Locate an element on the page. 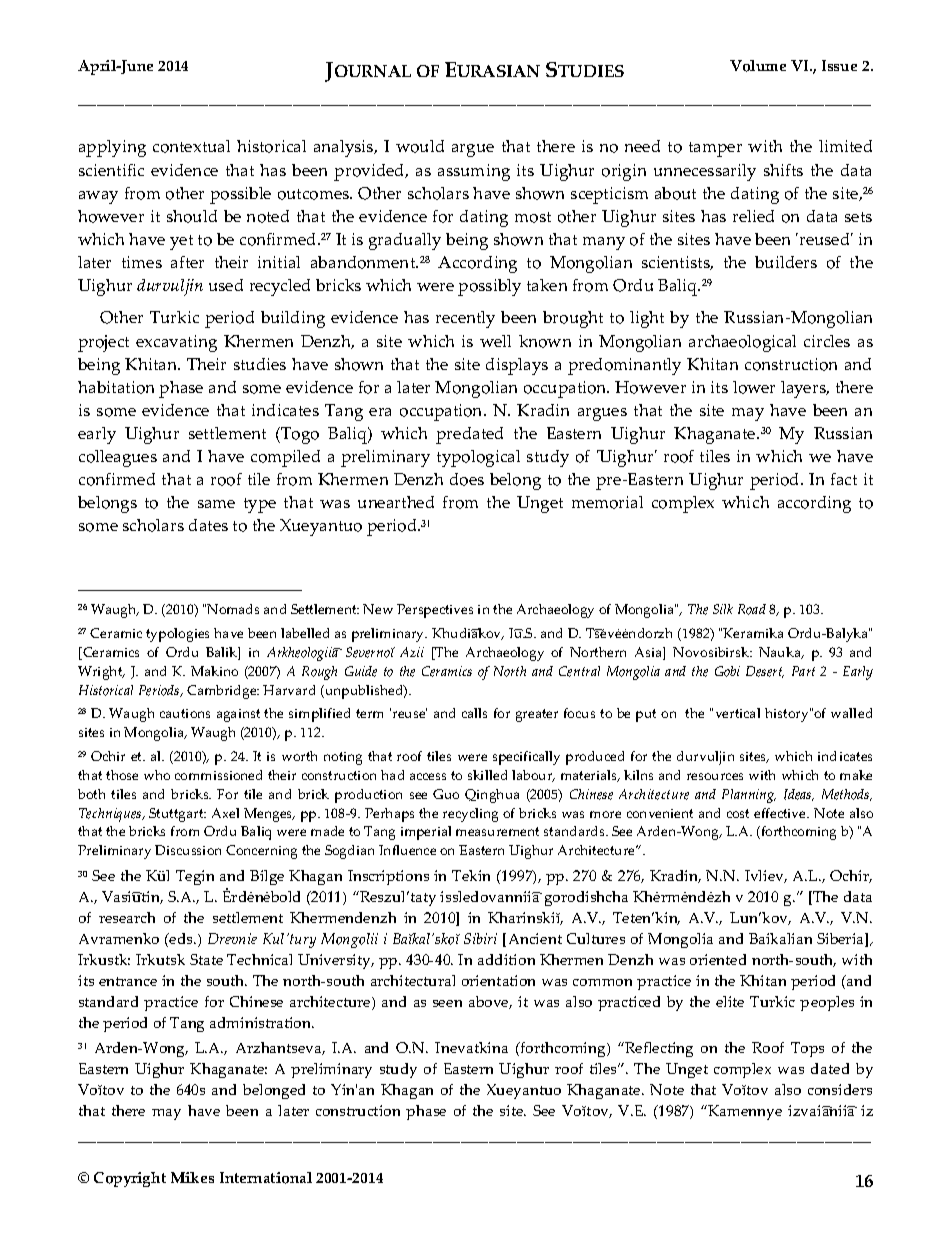  Stuttgart is located at coordinates (177, 815).
